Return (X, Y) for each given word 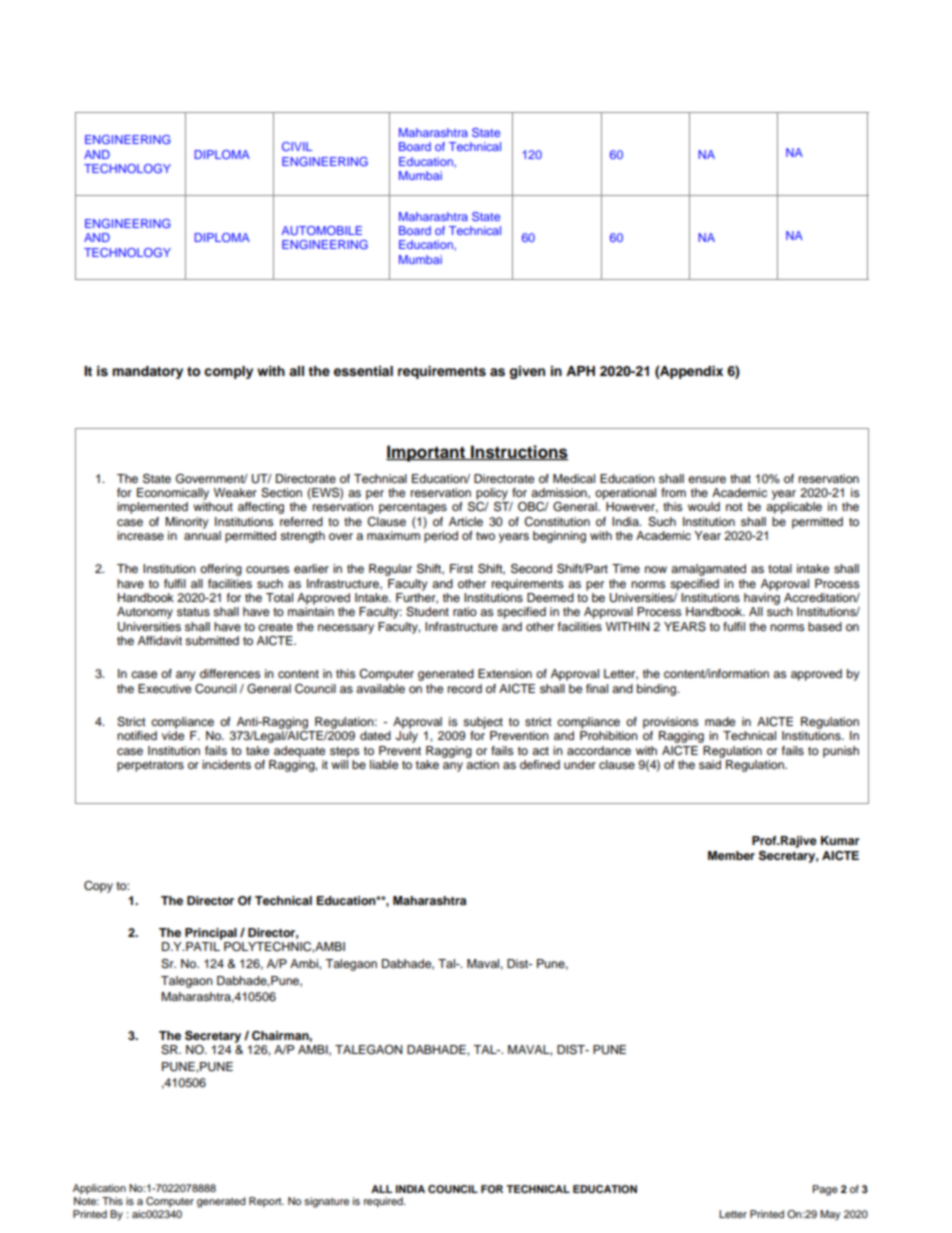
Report (266, 1202)
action (482, 764)
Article (466, 521)
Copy (98, 887)
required (384, 1202)
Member (731, 855)
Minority (187, 523)
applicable (794, 508)
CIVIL (297, 146)
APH (580, 371)
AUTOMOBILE (322, 230)
